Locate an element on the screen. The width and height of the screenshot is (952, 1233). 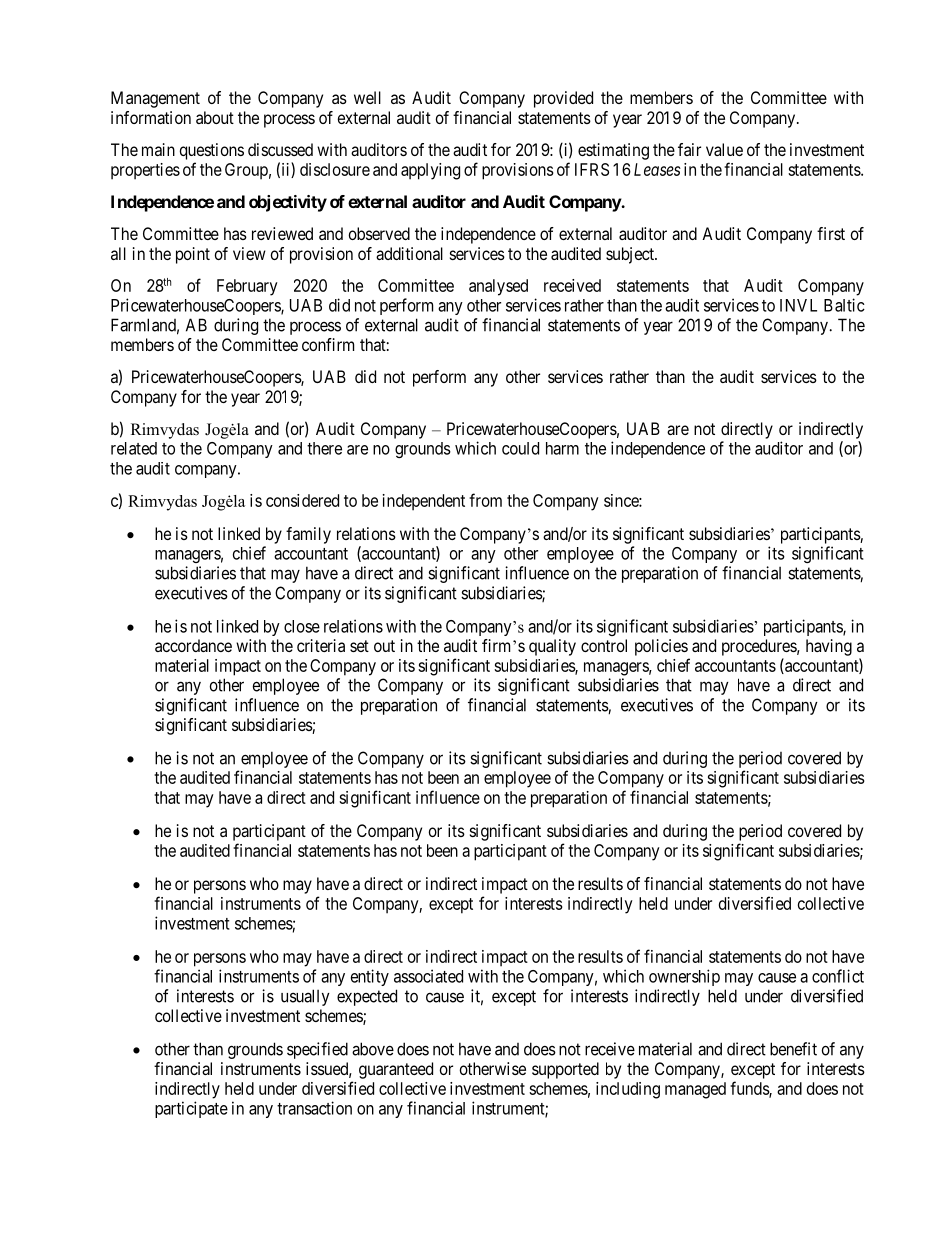
about is located at coordinates (215, 117).
